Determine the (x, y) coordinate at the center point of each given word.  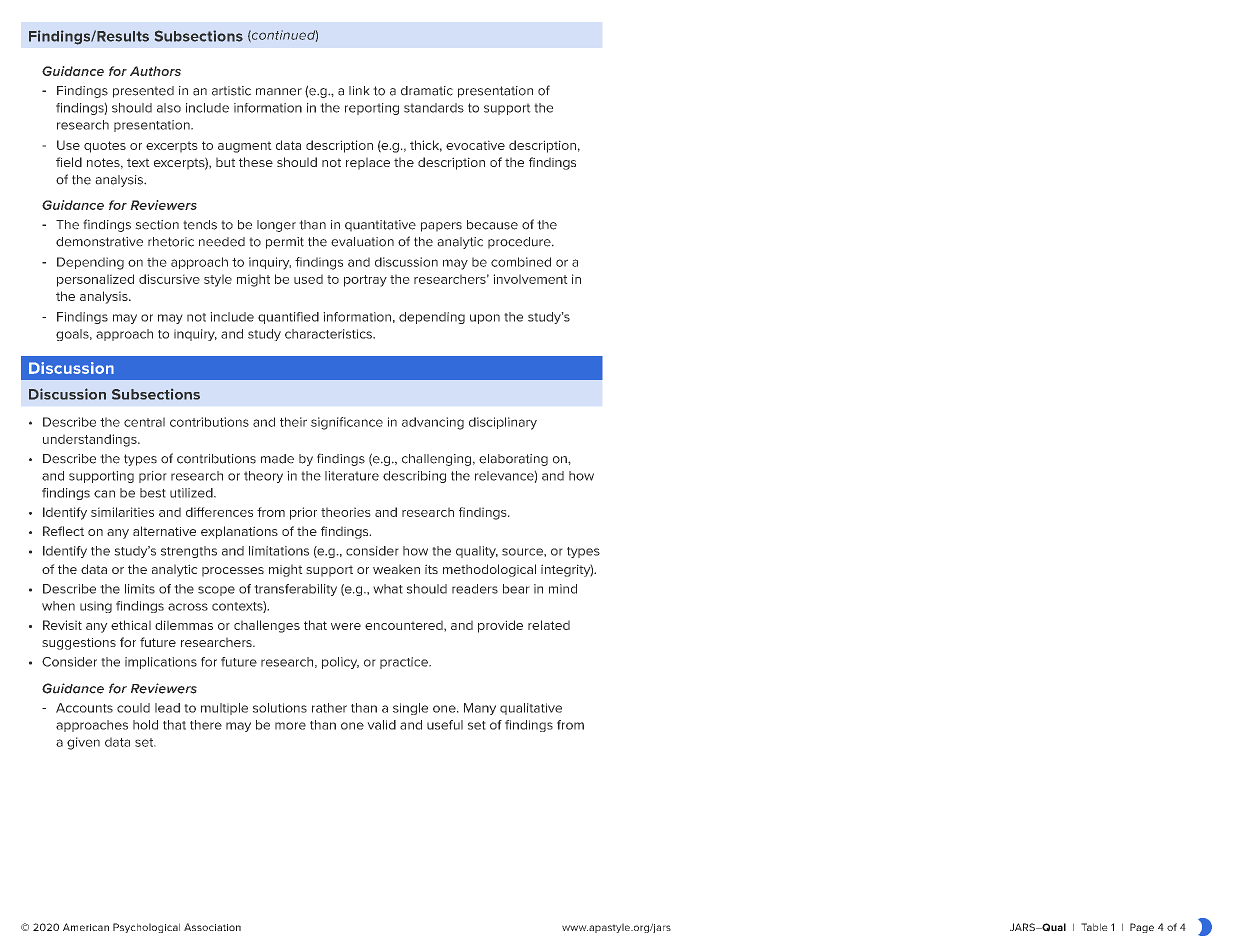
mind (563, 589)
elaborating (513, 460)
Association (212, 927)
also (169, 108)
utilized (192, 493)
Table (1094, 927)
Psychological (146, 928)
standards (434, 108)
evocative (475, 145)
